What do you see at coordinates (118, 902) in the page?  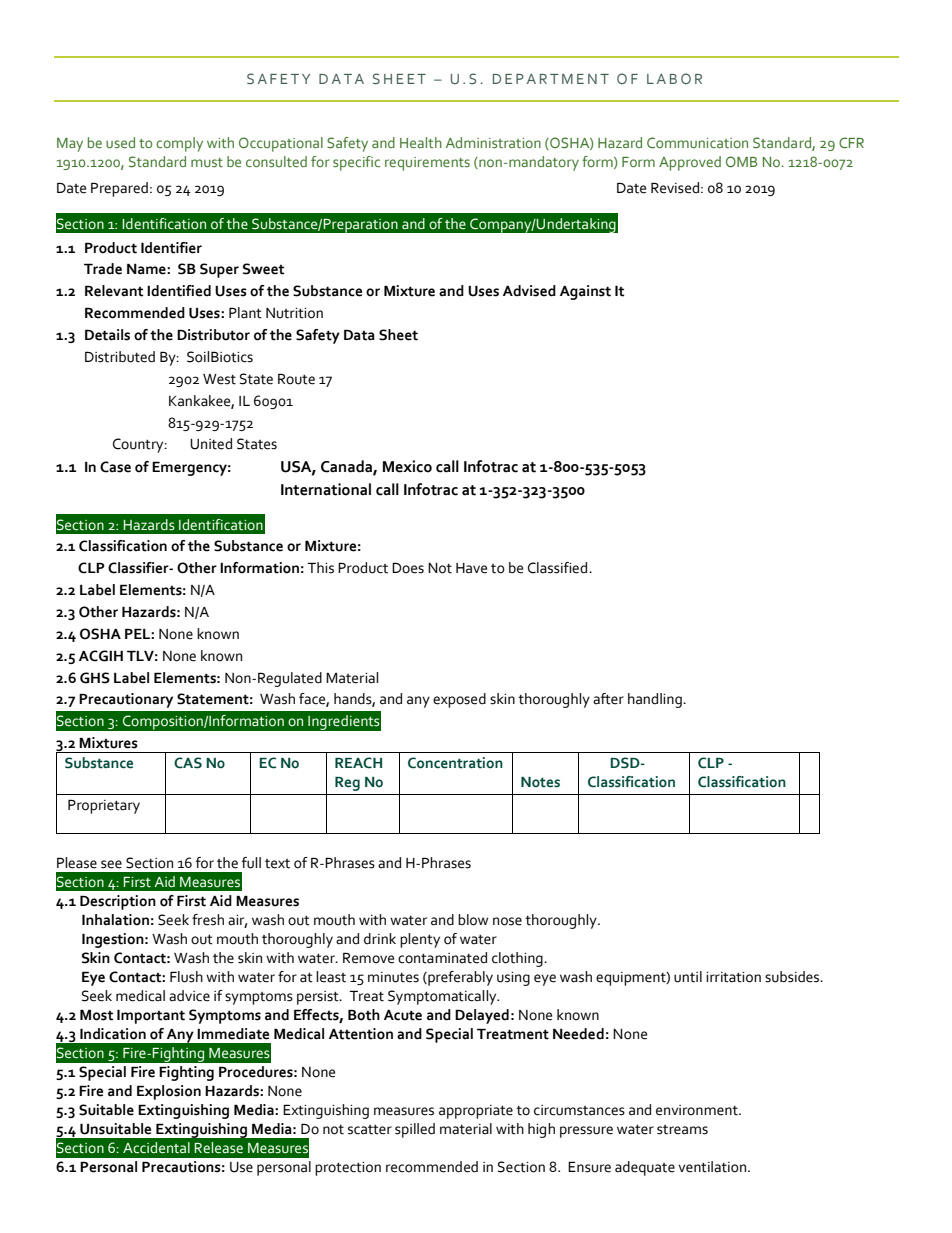 I see `Description` at bounding box center [118, 902].
